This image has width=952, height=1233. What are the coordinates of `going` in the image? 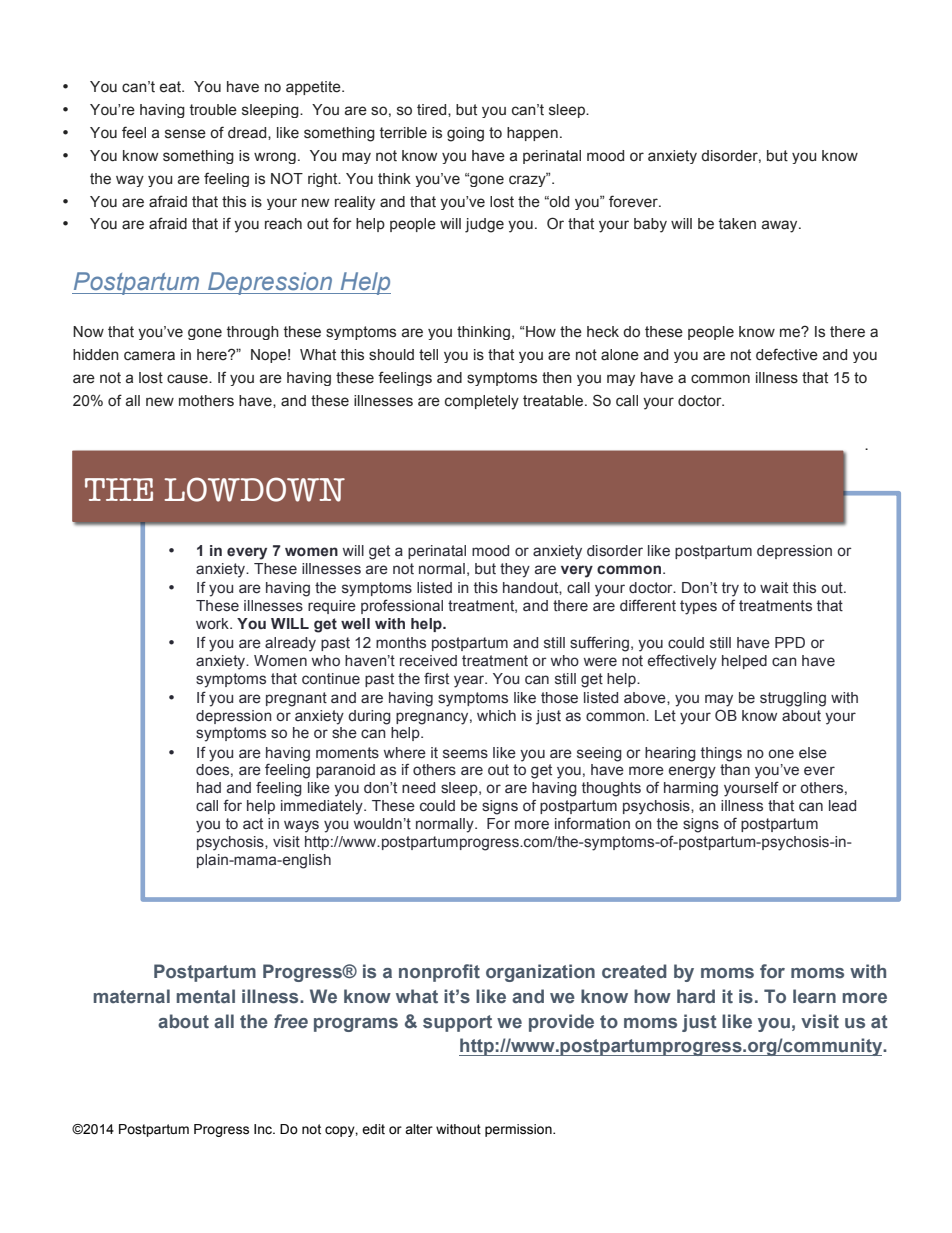 It's located at (465, 134).
